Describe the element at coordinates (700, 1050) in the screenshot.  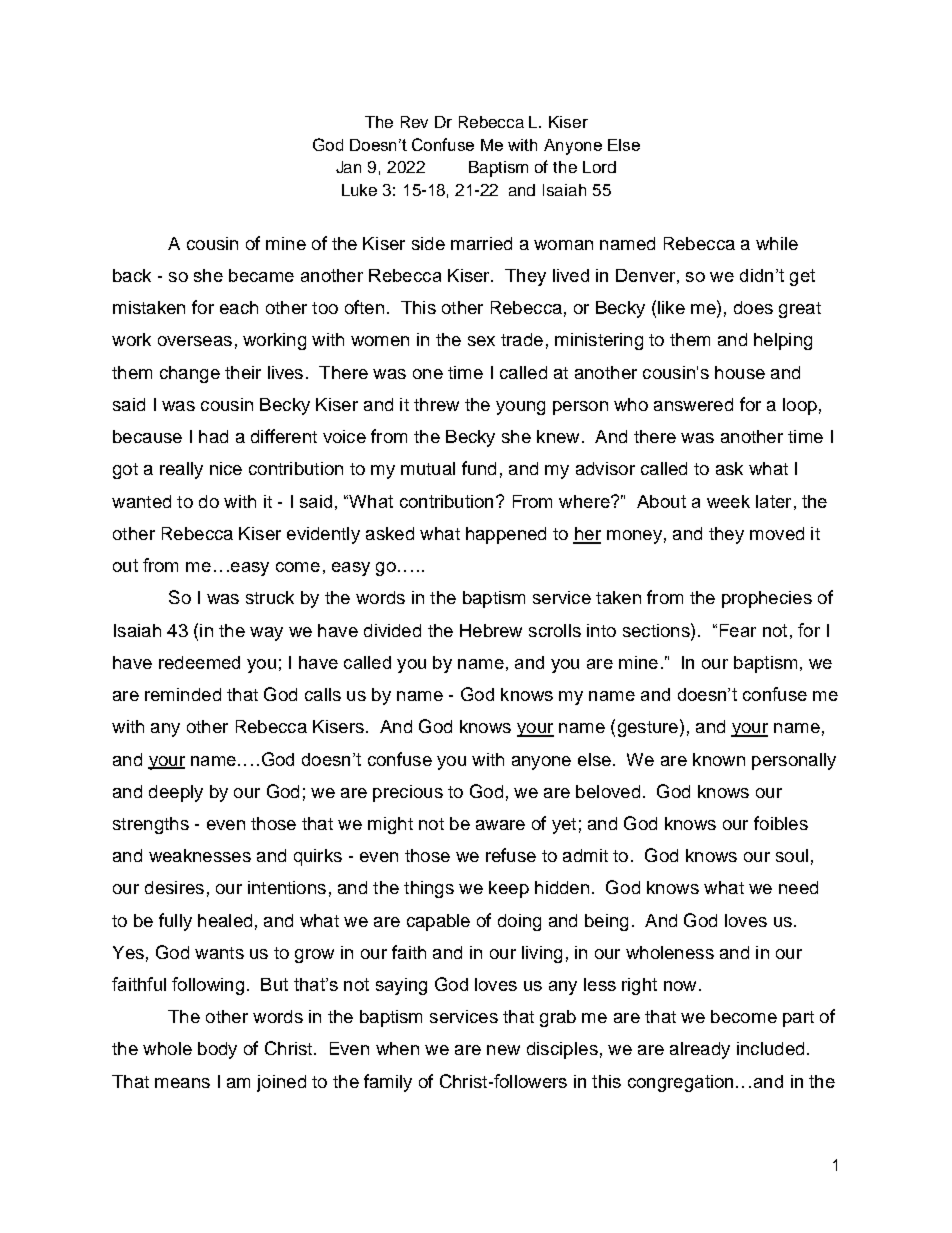
I see `already` at that location.
